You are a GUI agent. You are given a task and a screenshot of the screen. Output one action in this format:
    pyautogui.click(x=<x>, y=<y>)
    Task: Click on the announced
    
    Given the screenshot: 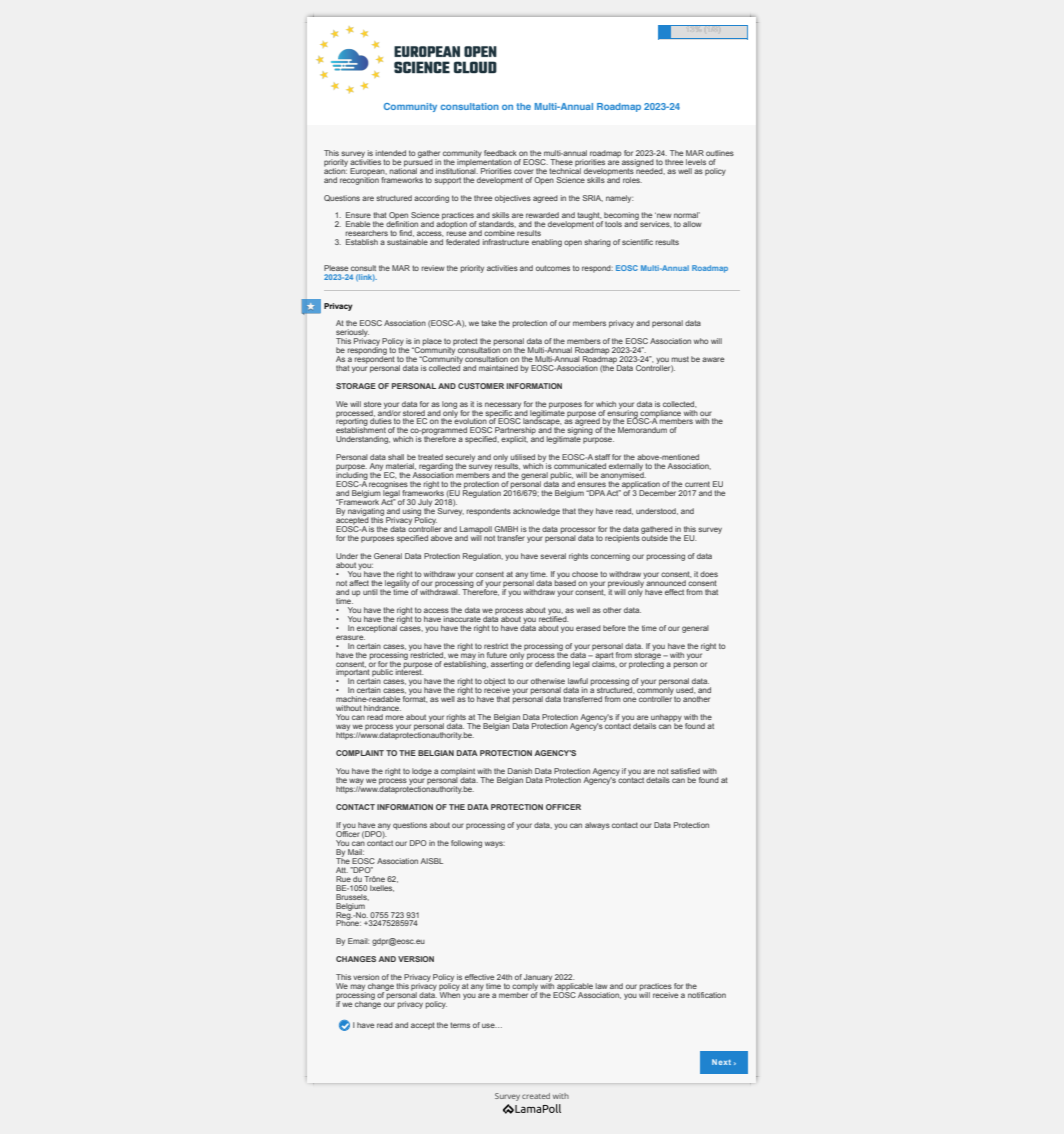 What is the action you would take?
    pyautogui.click(x=666, y=583)
